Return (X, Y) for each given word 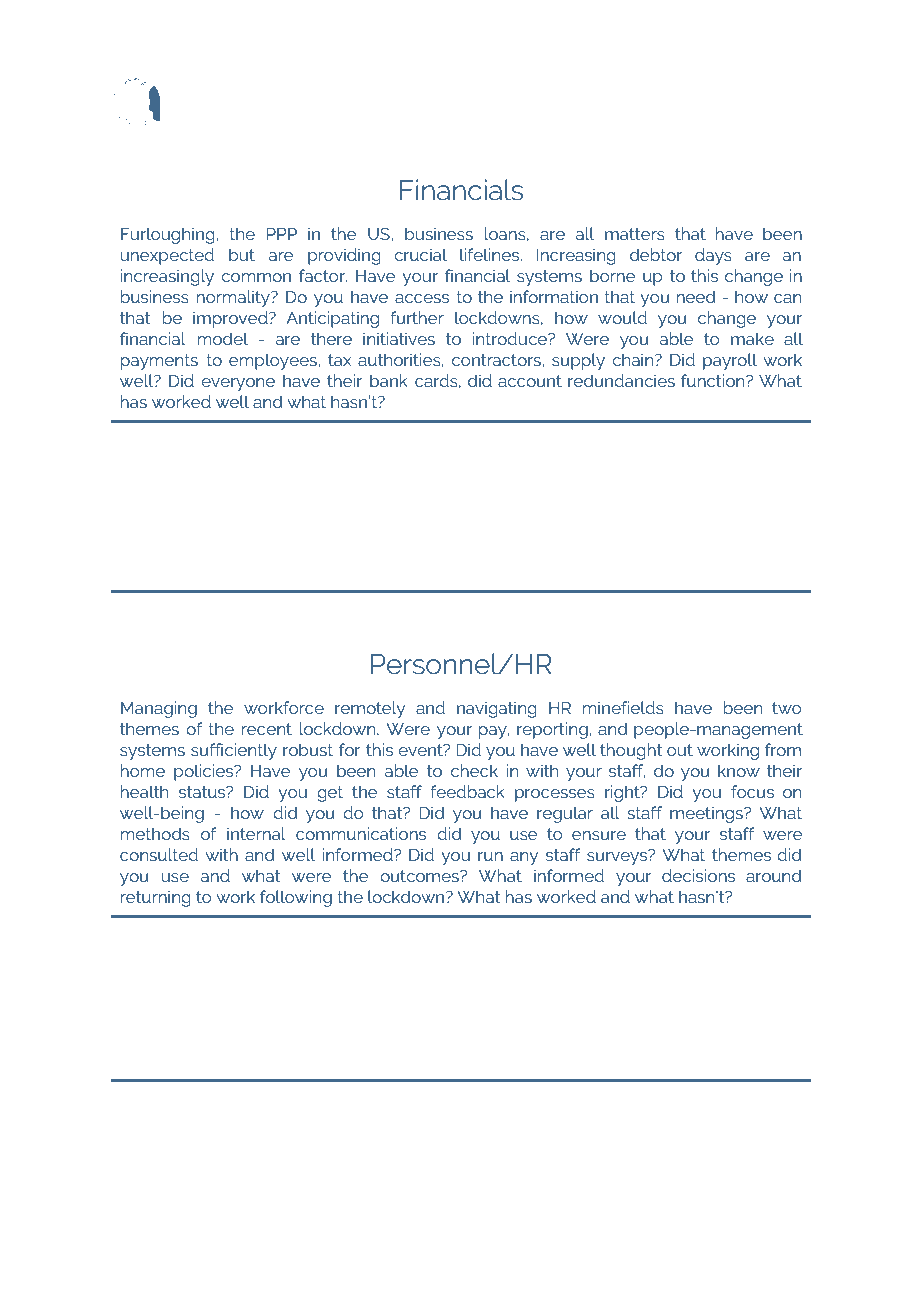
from (783, 749)
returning (156, 898)
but (242, 254)
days (713, 256)
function (714, 380)
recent (267, 729)
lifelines (491, 254)
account (530, 381)
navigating (497, 709)
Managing (159, 709)
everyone (238, 384)
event (421, 750)
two (786, 708)
